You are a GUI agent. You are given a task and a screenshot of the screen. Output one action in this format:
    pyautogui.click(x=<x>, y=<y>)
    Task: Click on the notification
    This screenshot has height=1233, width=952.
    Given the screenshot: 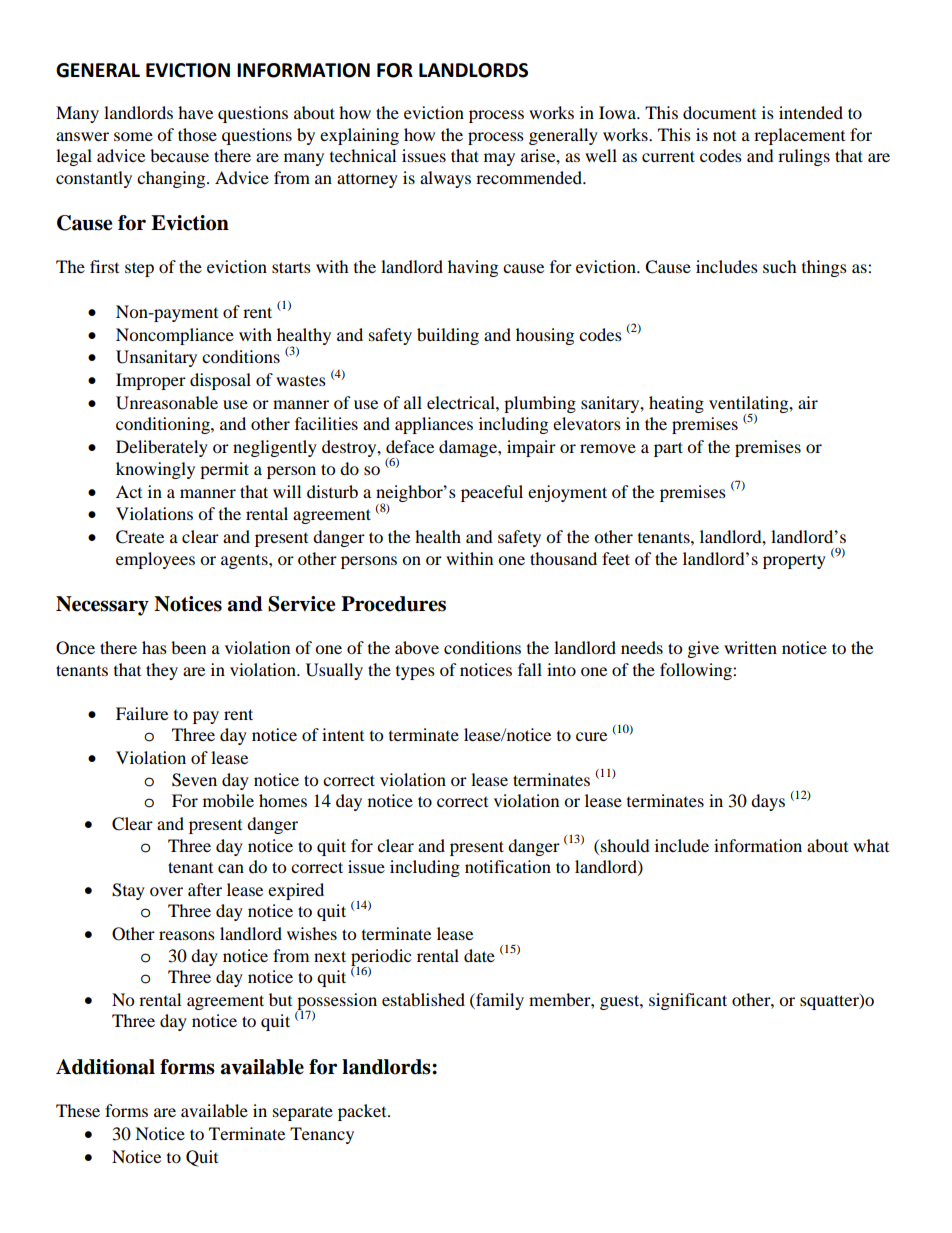 What is the action you would take?
    pyautogui.click(x=508, y=866)
